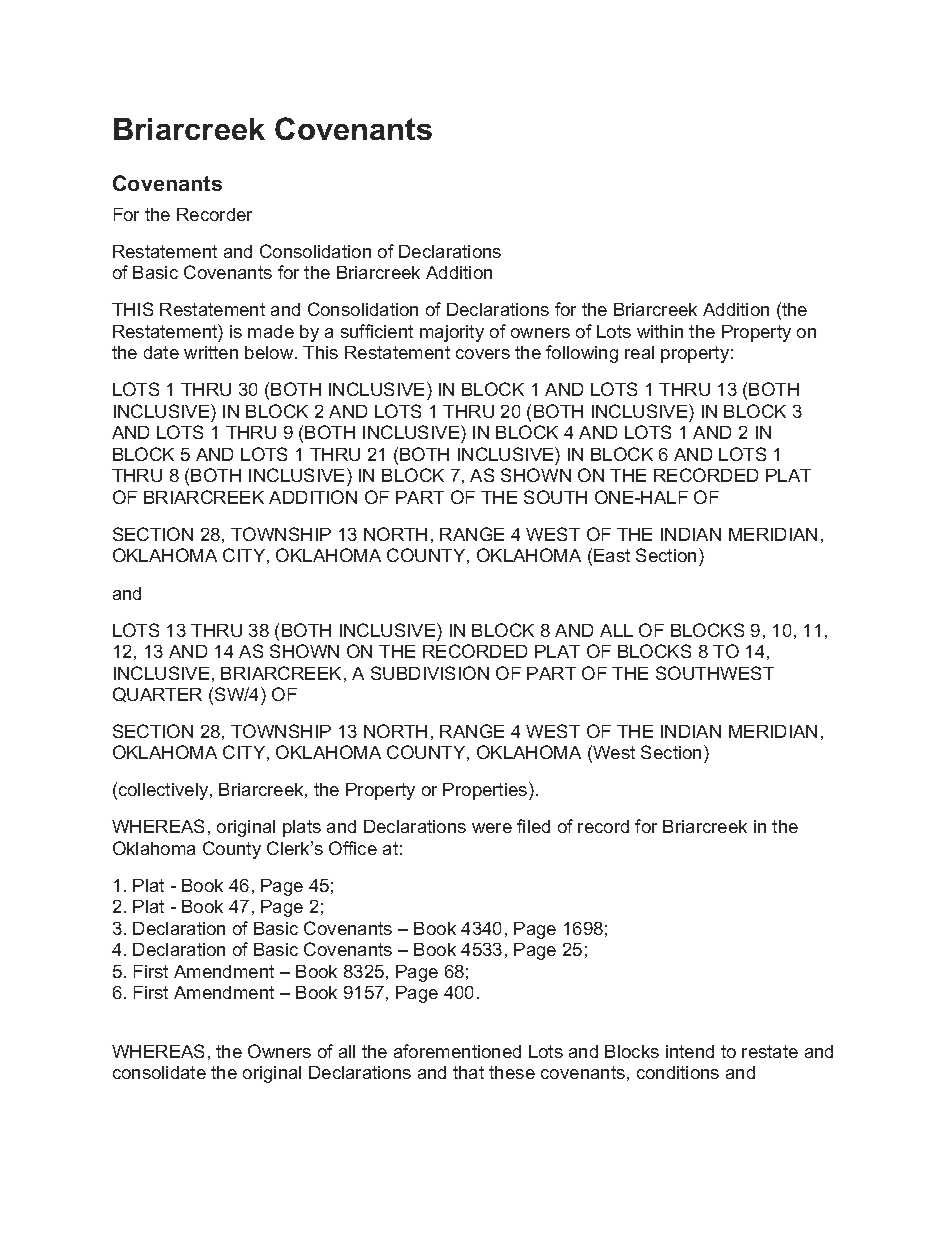  What do you see at coordinates (430, 673) in the screenshot?
I see `SUBDIVISION` at bounding box center [430, 673].
